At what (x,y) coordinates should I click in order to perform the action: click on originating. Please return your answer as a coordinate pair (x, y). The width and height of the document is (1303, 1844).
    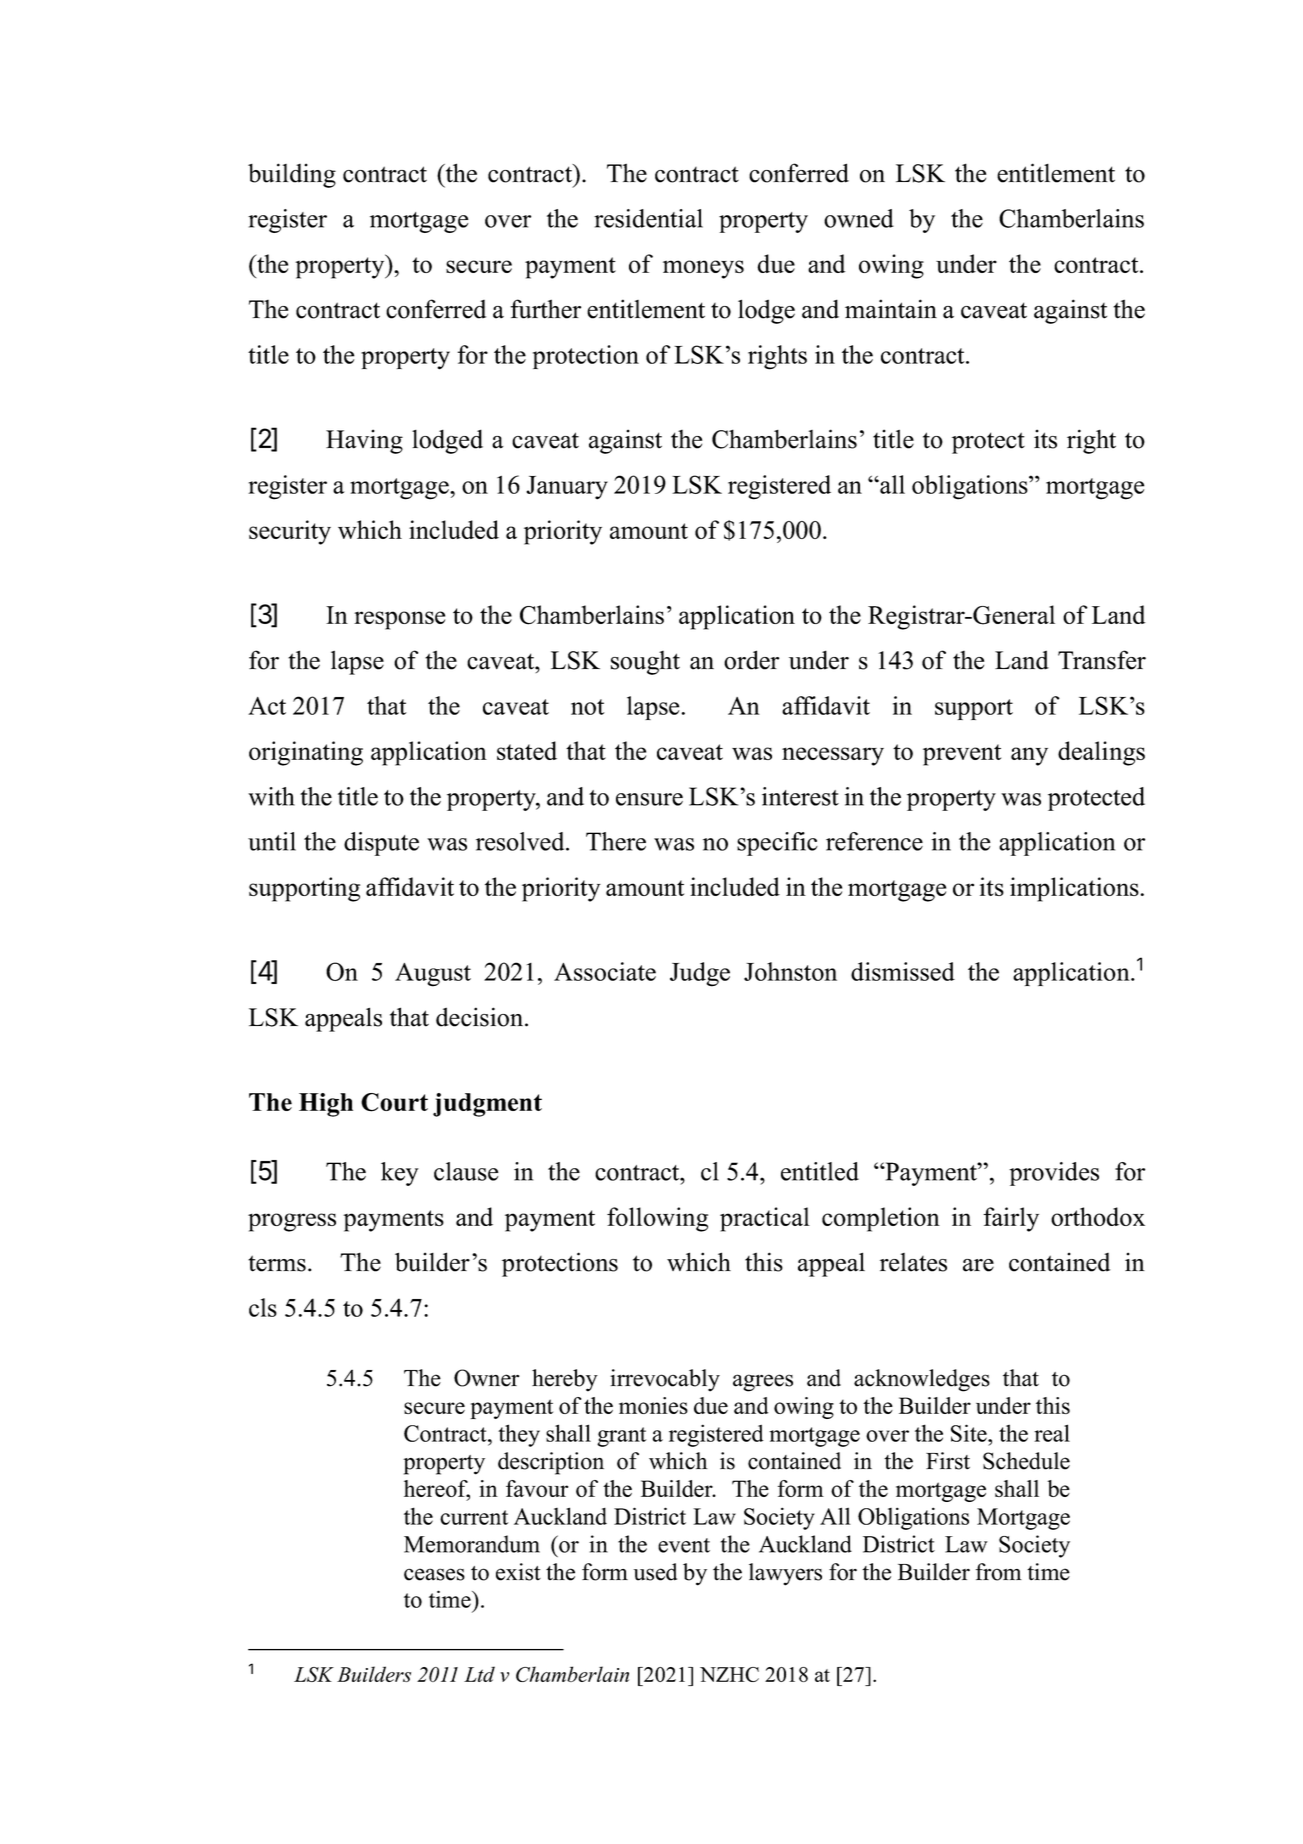
    Looking at the image, I should click on (306, 753).
